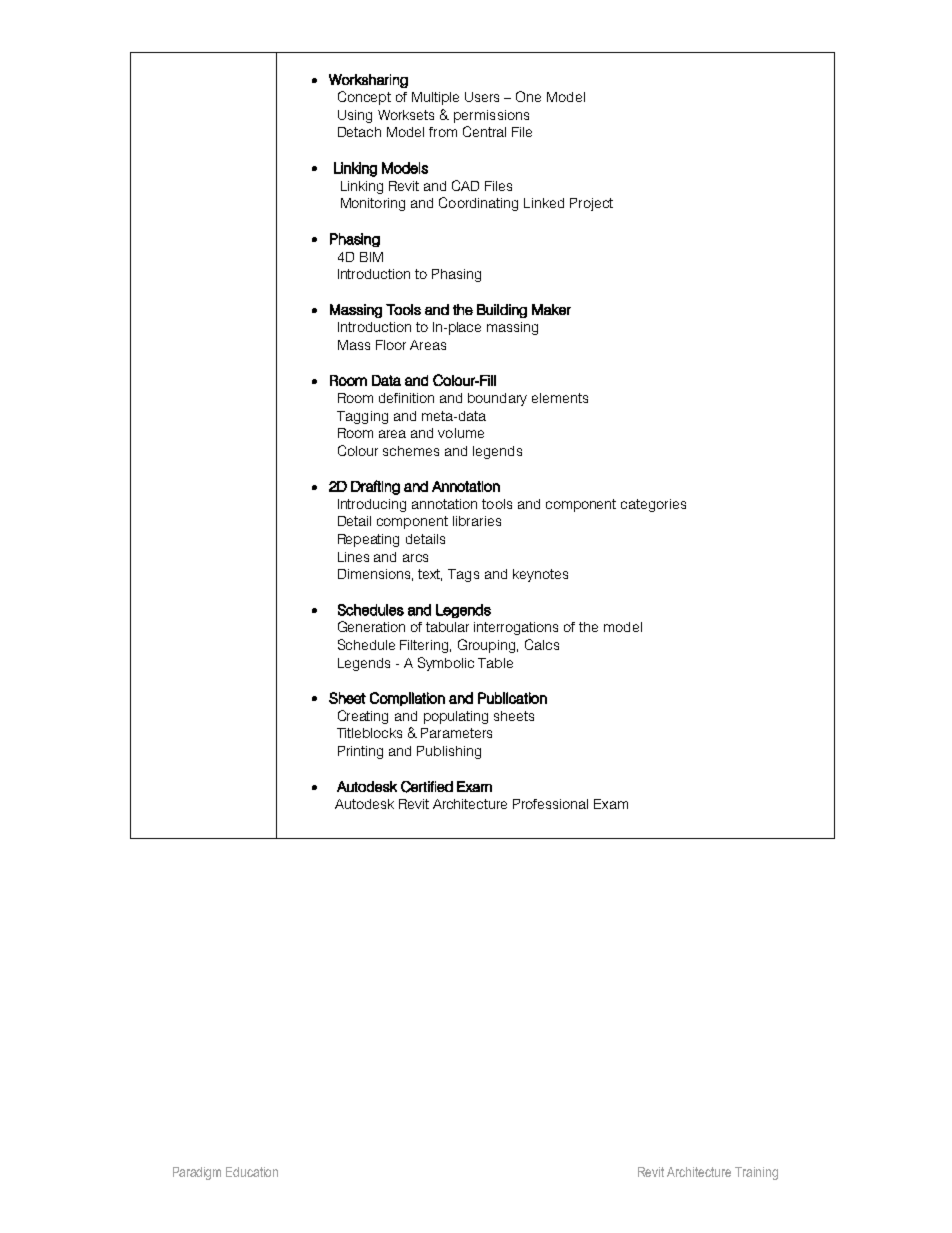  What do you see at coordinates (371, 626) in the screenshot?
I see `Generation` at bounding box center [371, 626].
